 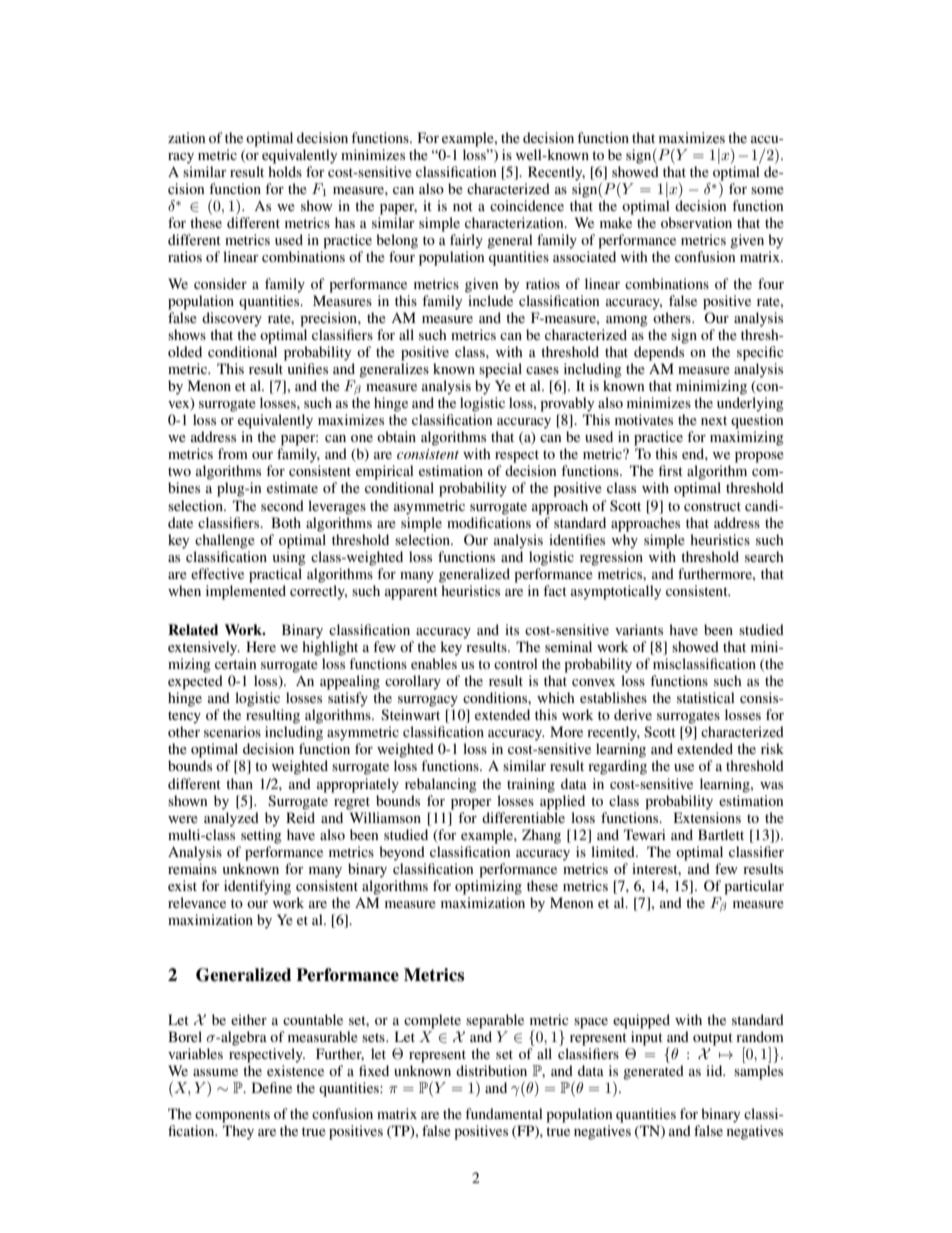 I want to click on construct, so click(x=712, y=506).
